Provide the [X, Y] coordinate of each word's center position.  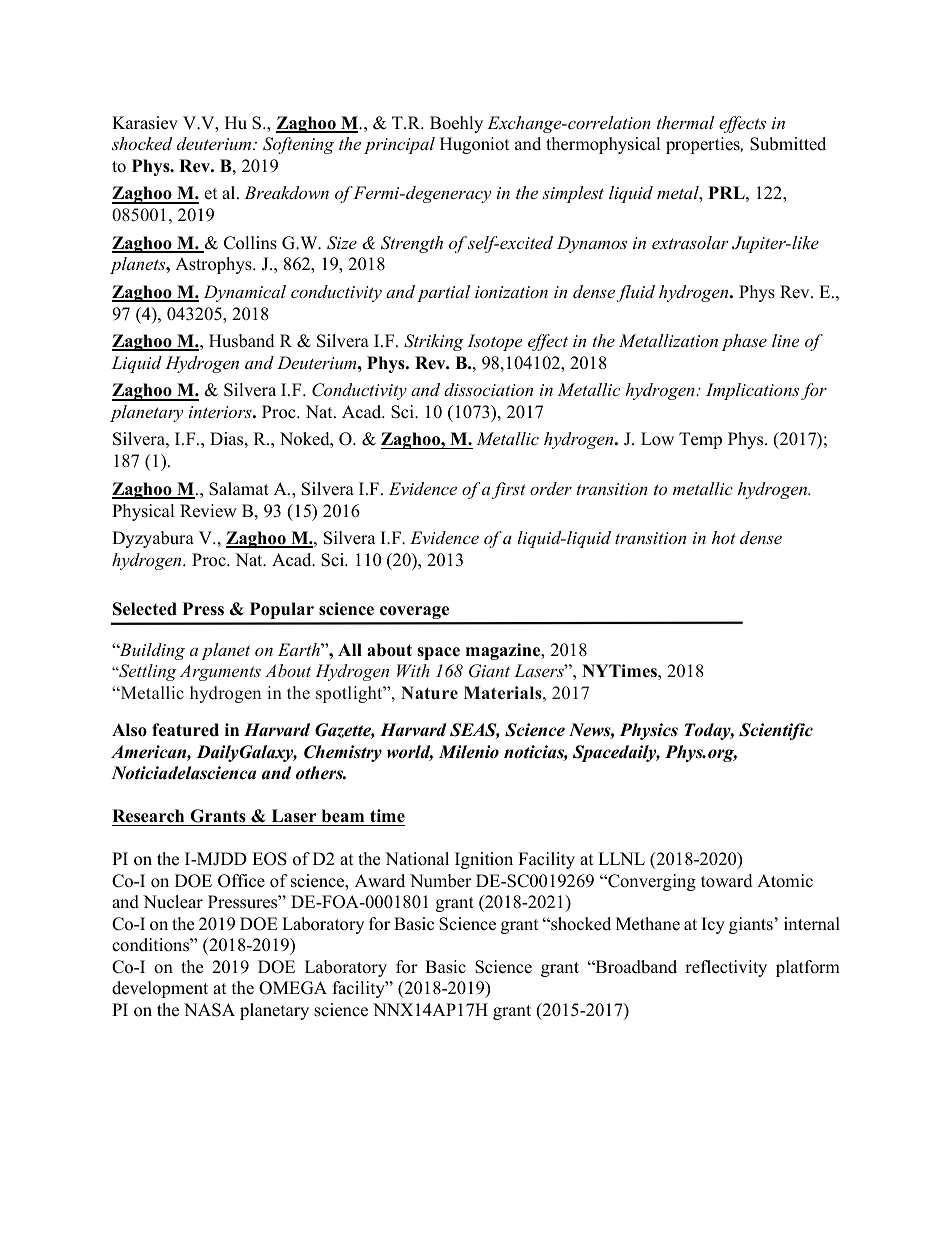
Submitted [788, 144]
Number [441, 881]
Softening [298, 145]
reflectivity [726, 968]
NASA [209, 1010]
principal [399, 145]
